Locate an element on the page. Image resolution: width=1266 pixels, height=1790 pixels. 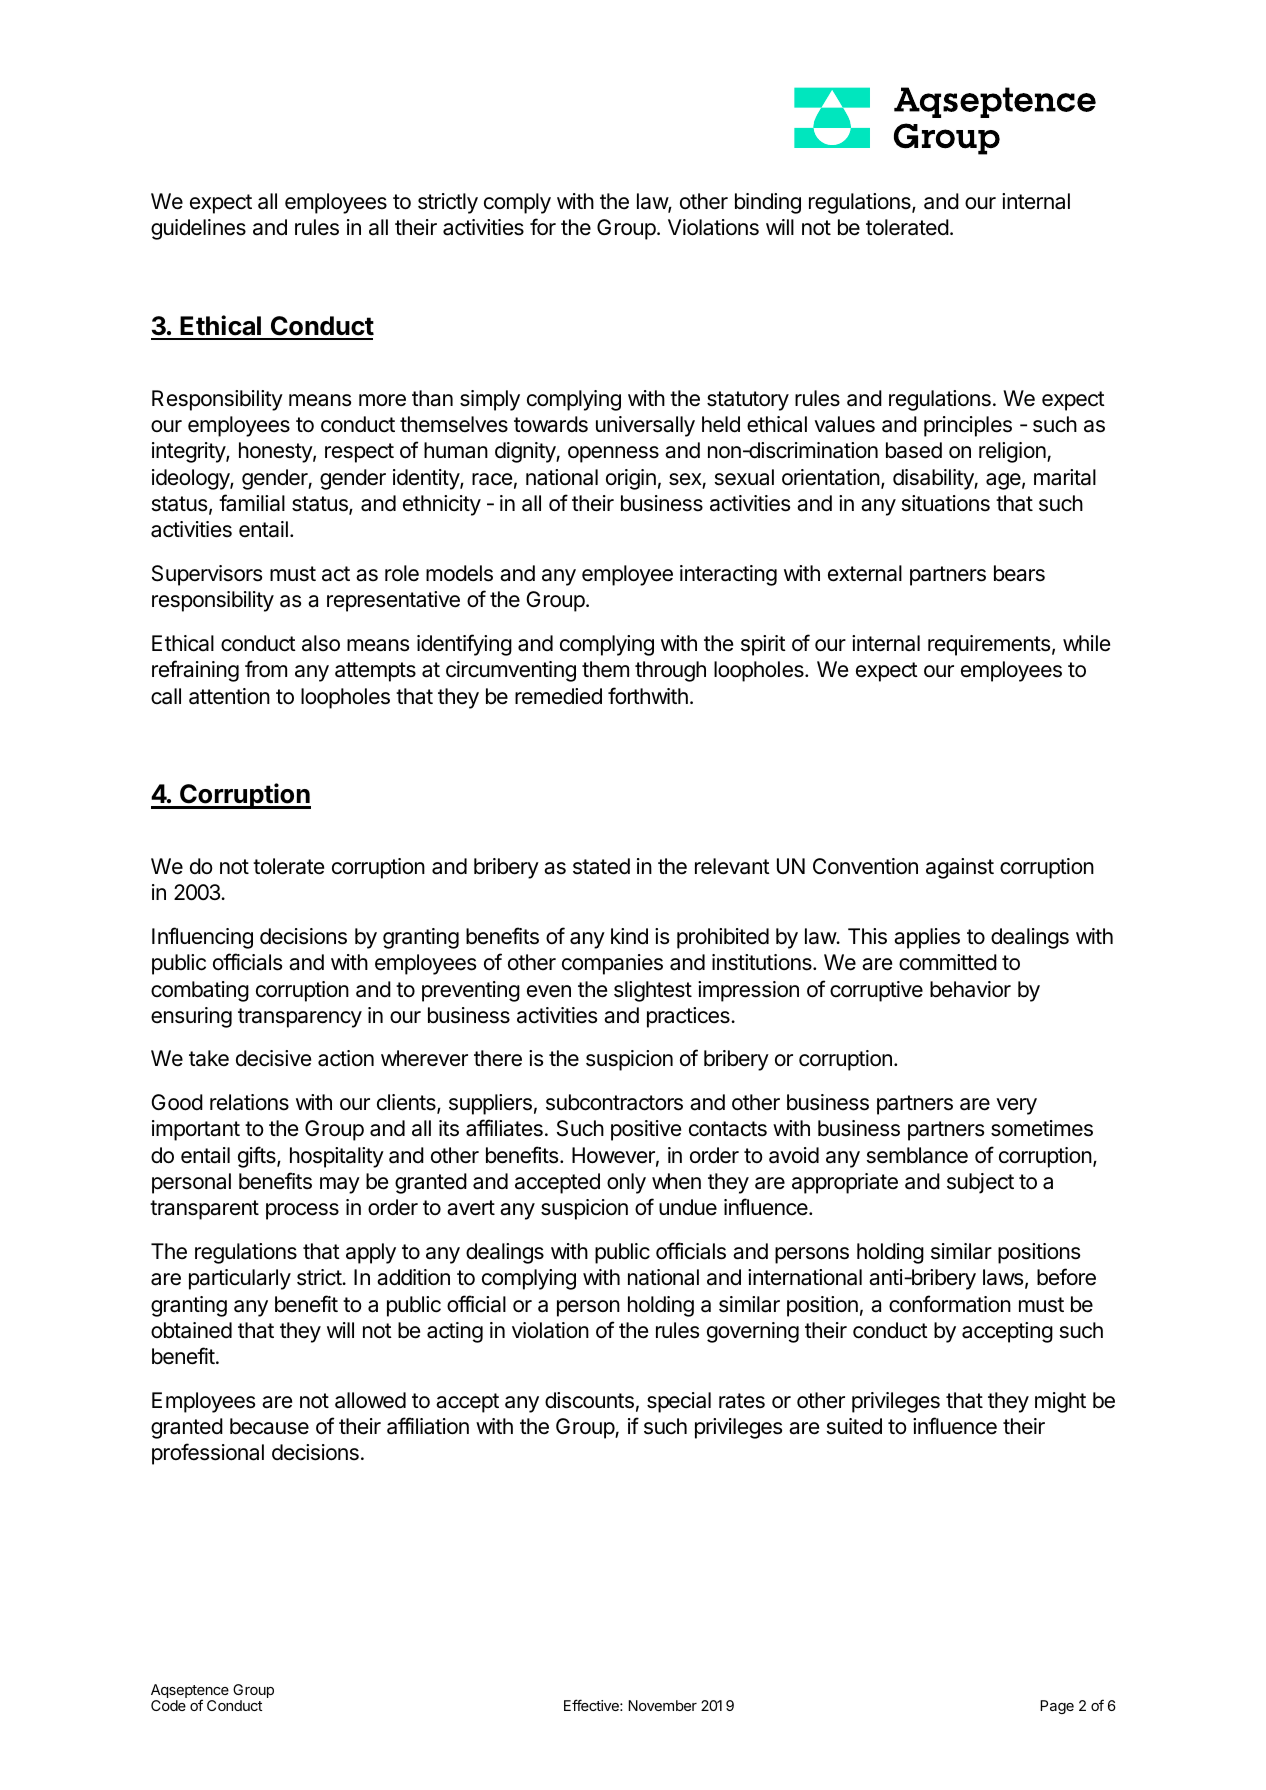
only is located at coordinates (626, 1183).
